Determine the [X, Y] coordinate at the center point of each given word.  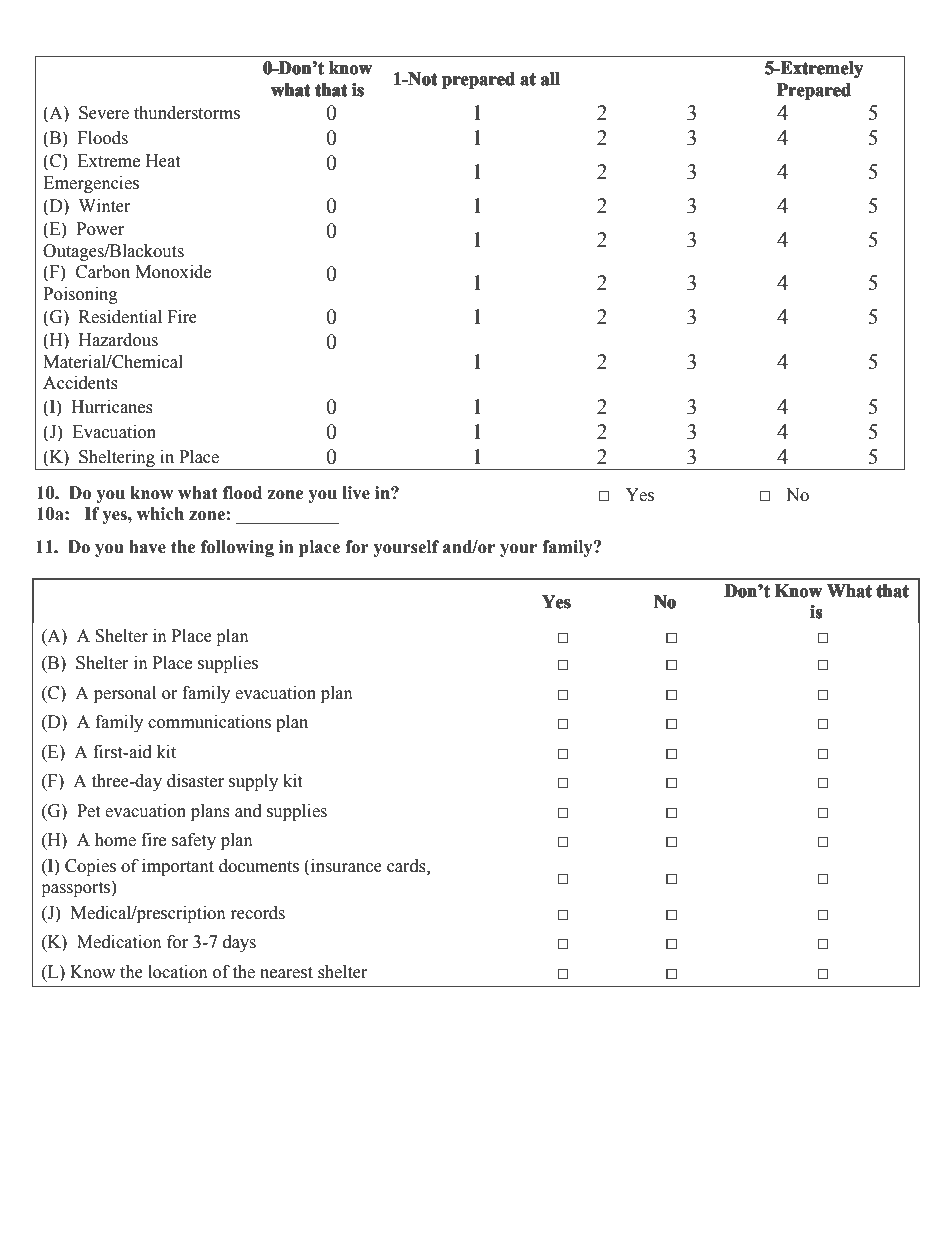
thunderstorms [187, 113]
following [237, 548]
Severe [104, 113]
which [160, 514]
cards [407, 866]
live [356, 493]
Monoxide [173, 272]
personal [125, 694]
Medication [119, 942]
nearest [286, 973]
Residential [120, 317]
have [147, 547]
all [550, 79]
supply [253, 782]
